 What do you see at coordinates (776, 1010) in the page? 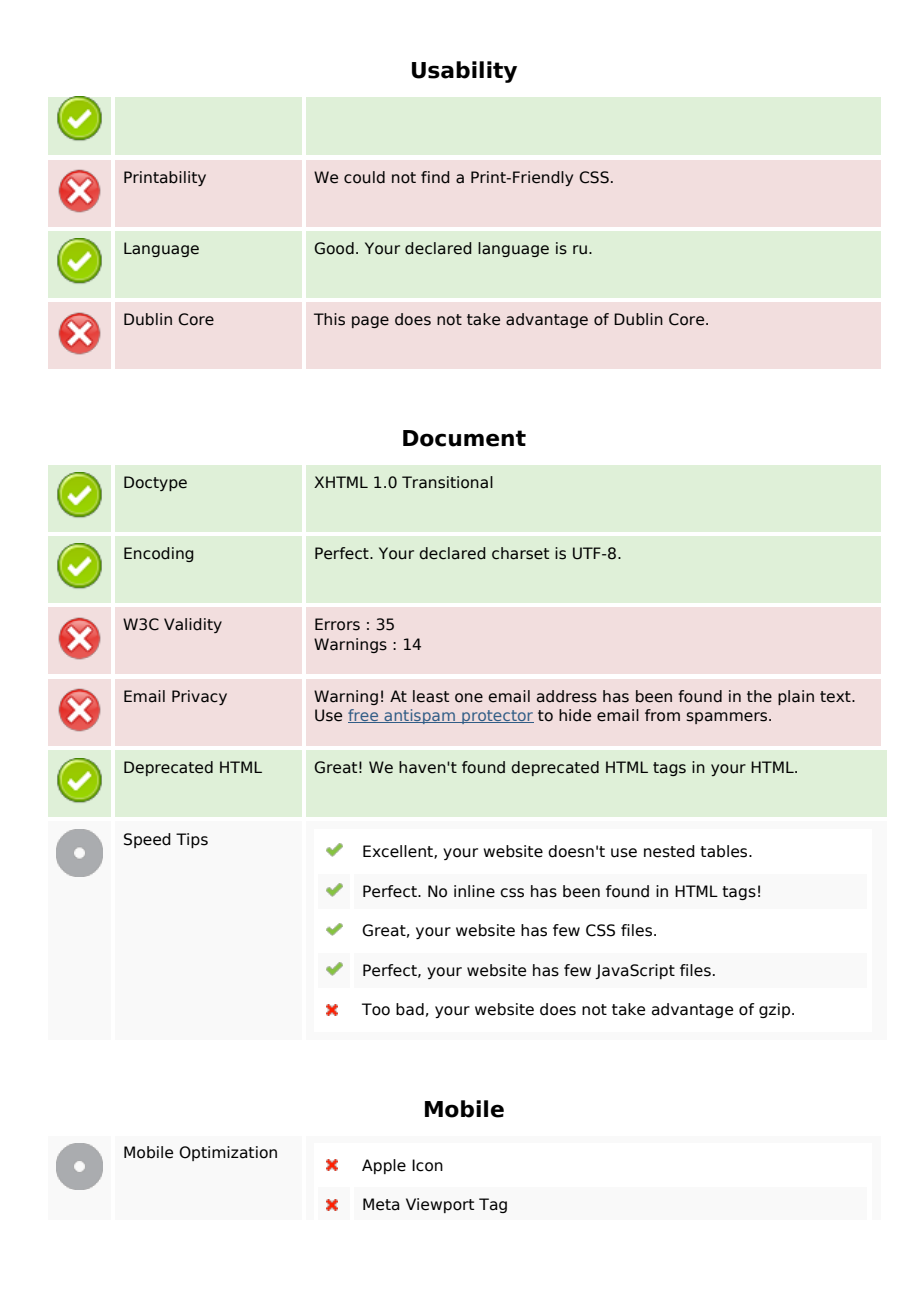
I see `gzip` at bounding box center [776, 1010].
